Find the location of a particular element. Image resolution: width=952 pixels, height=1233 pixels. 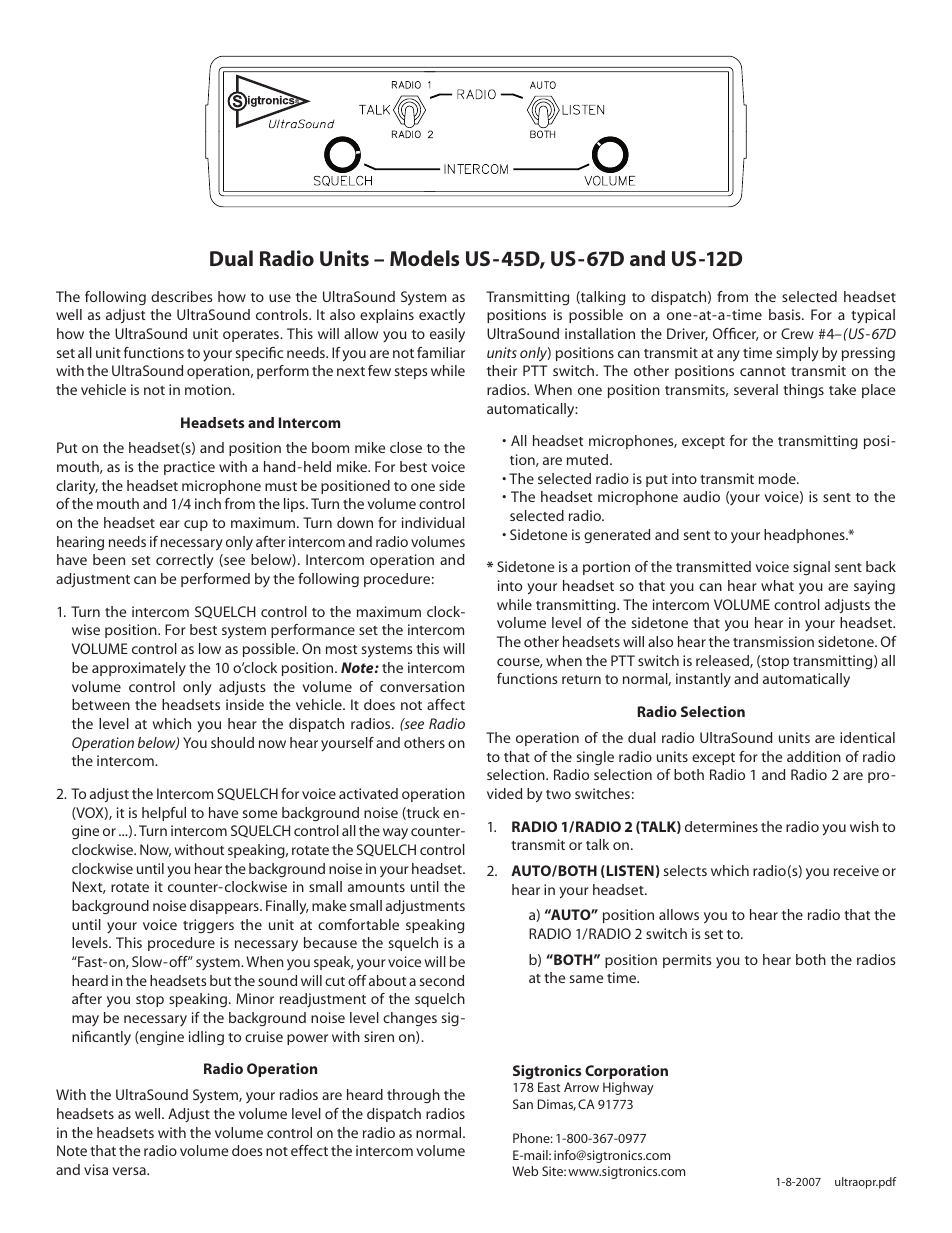

down is located at coordinates (355, 522).
